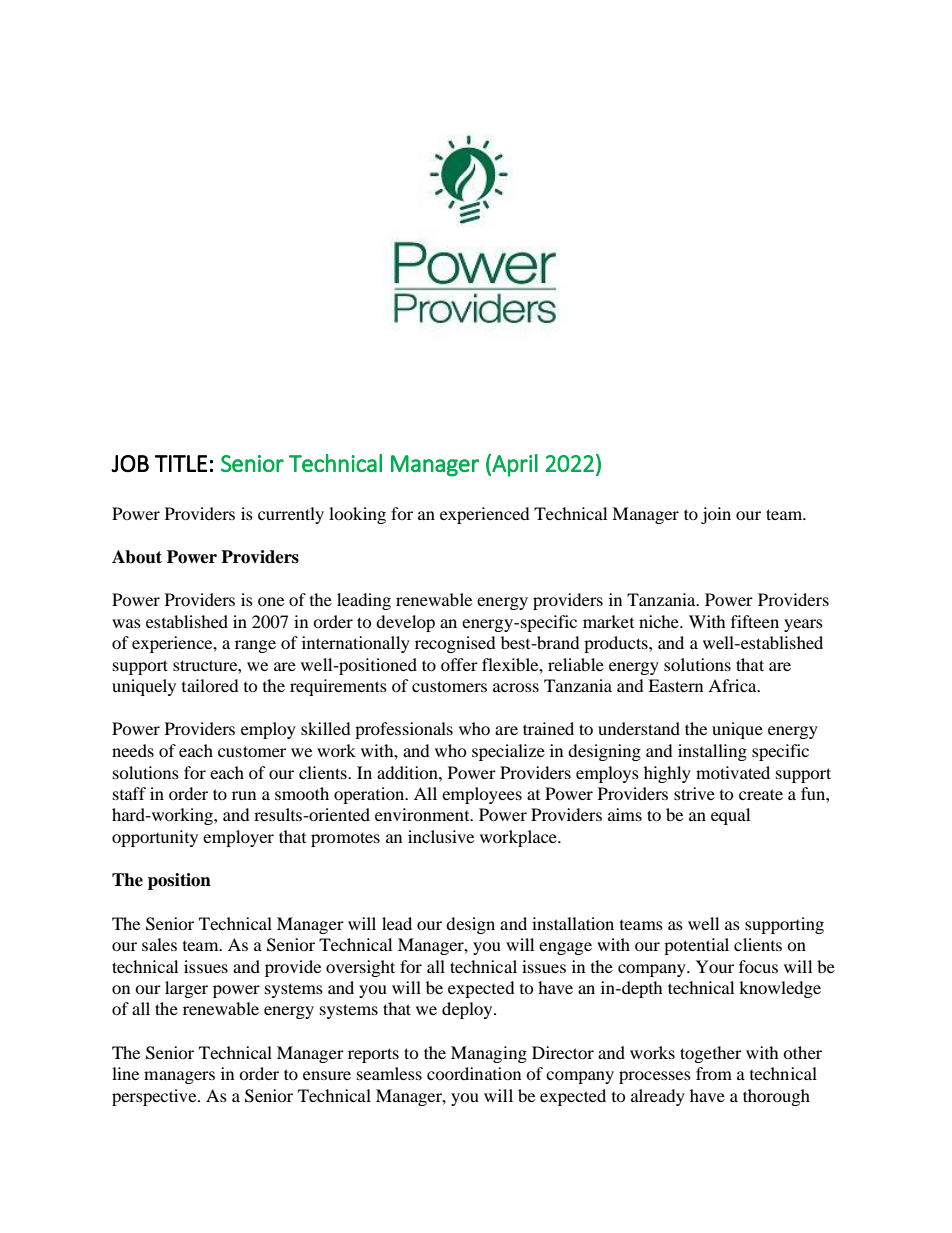 The width and height of the screenshot is (952, 1233). Describe the element at coordinates (357, 515) in the screenshot. I see `looking` at that location.
